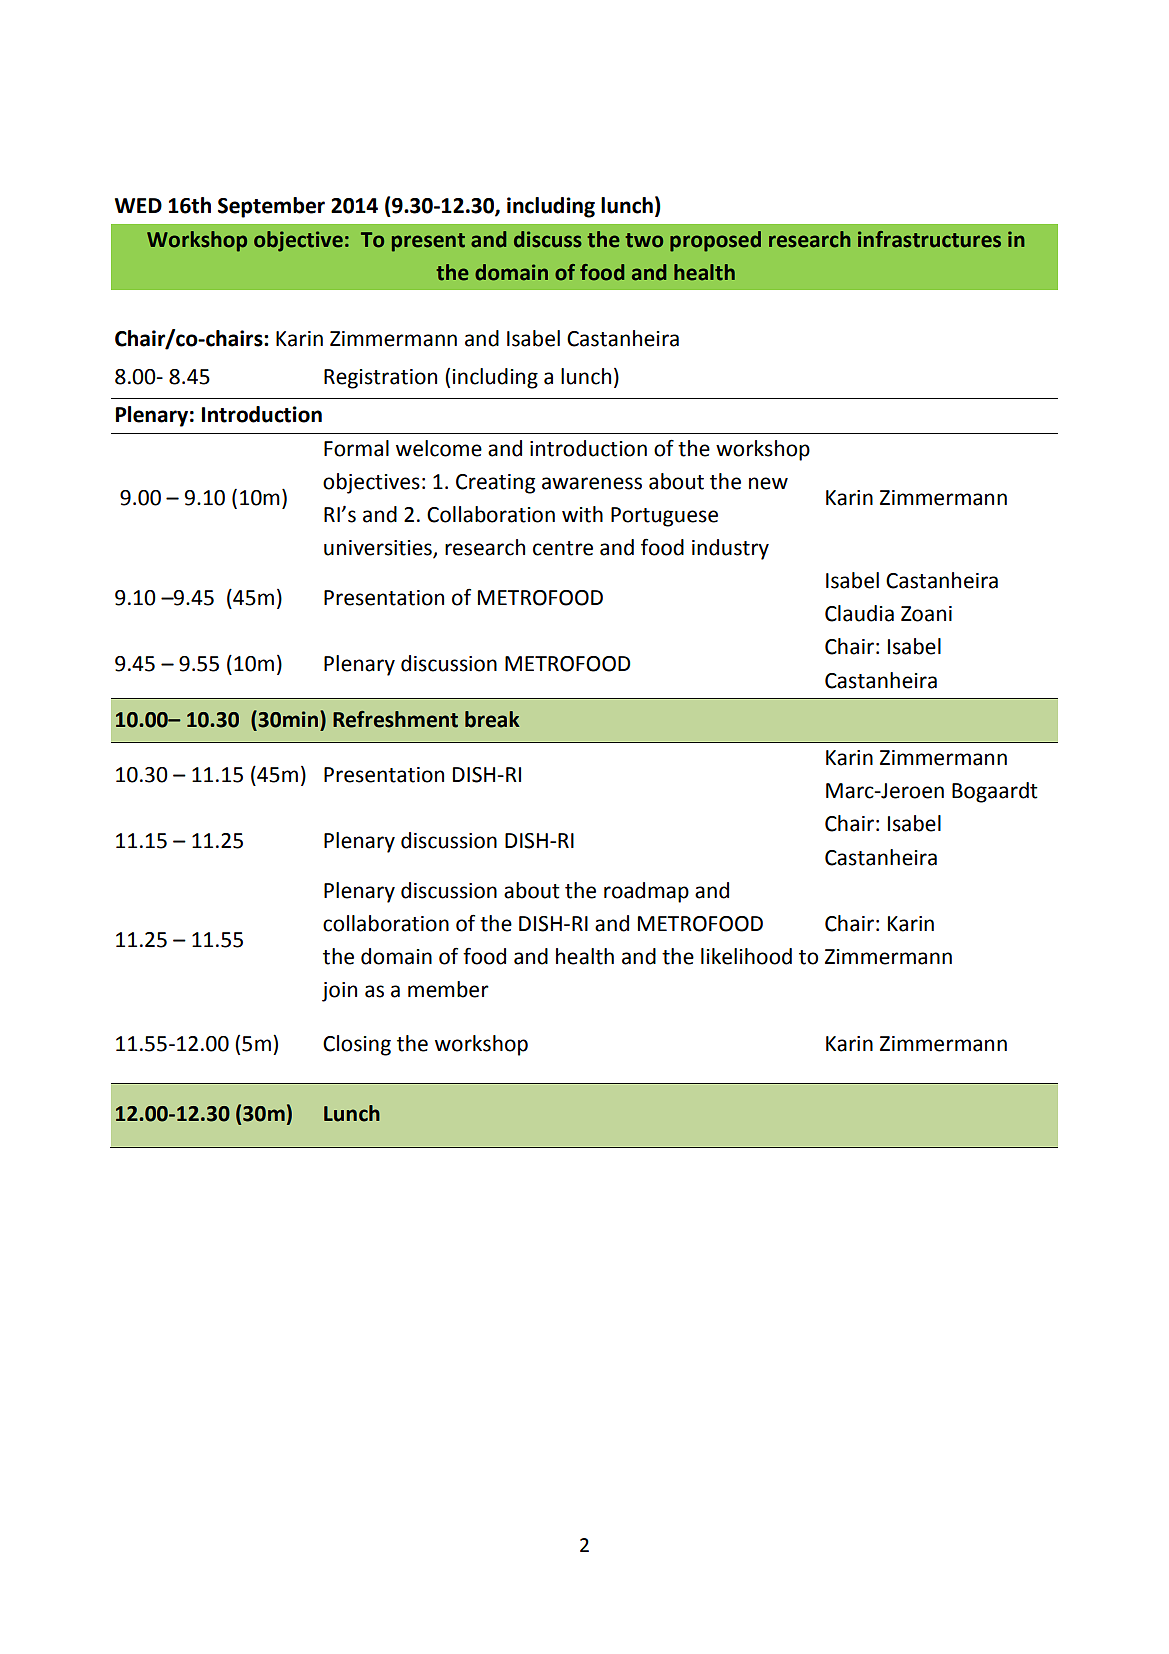 Image resolution: width=1169 pixels, height=1654 pixels. What do you see at coordinates (495, 484) in the screenshot?
I see `Creating` at bounding box center [495, 484].
